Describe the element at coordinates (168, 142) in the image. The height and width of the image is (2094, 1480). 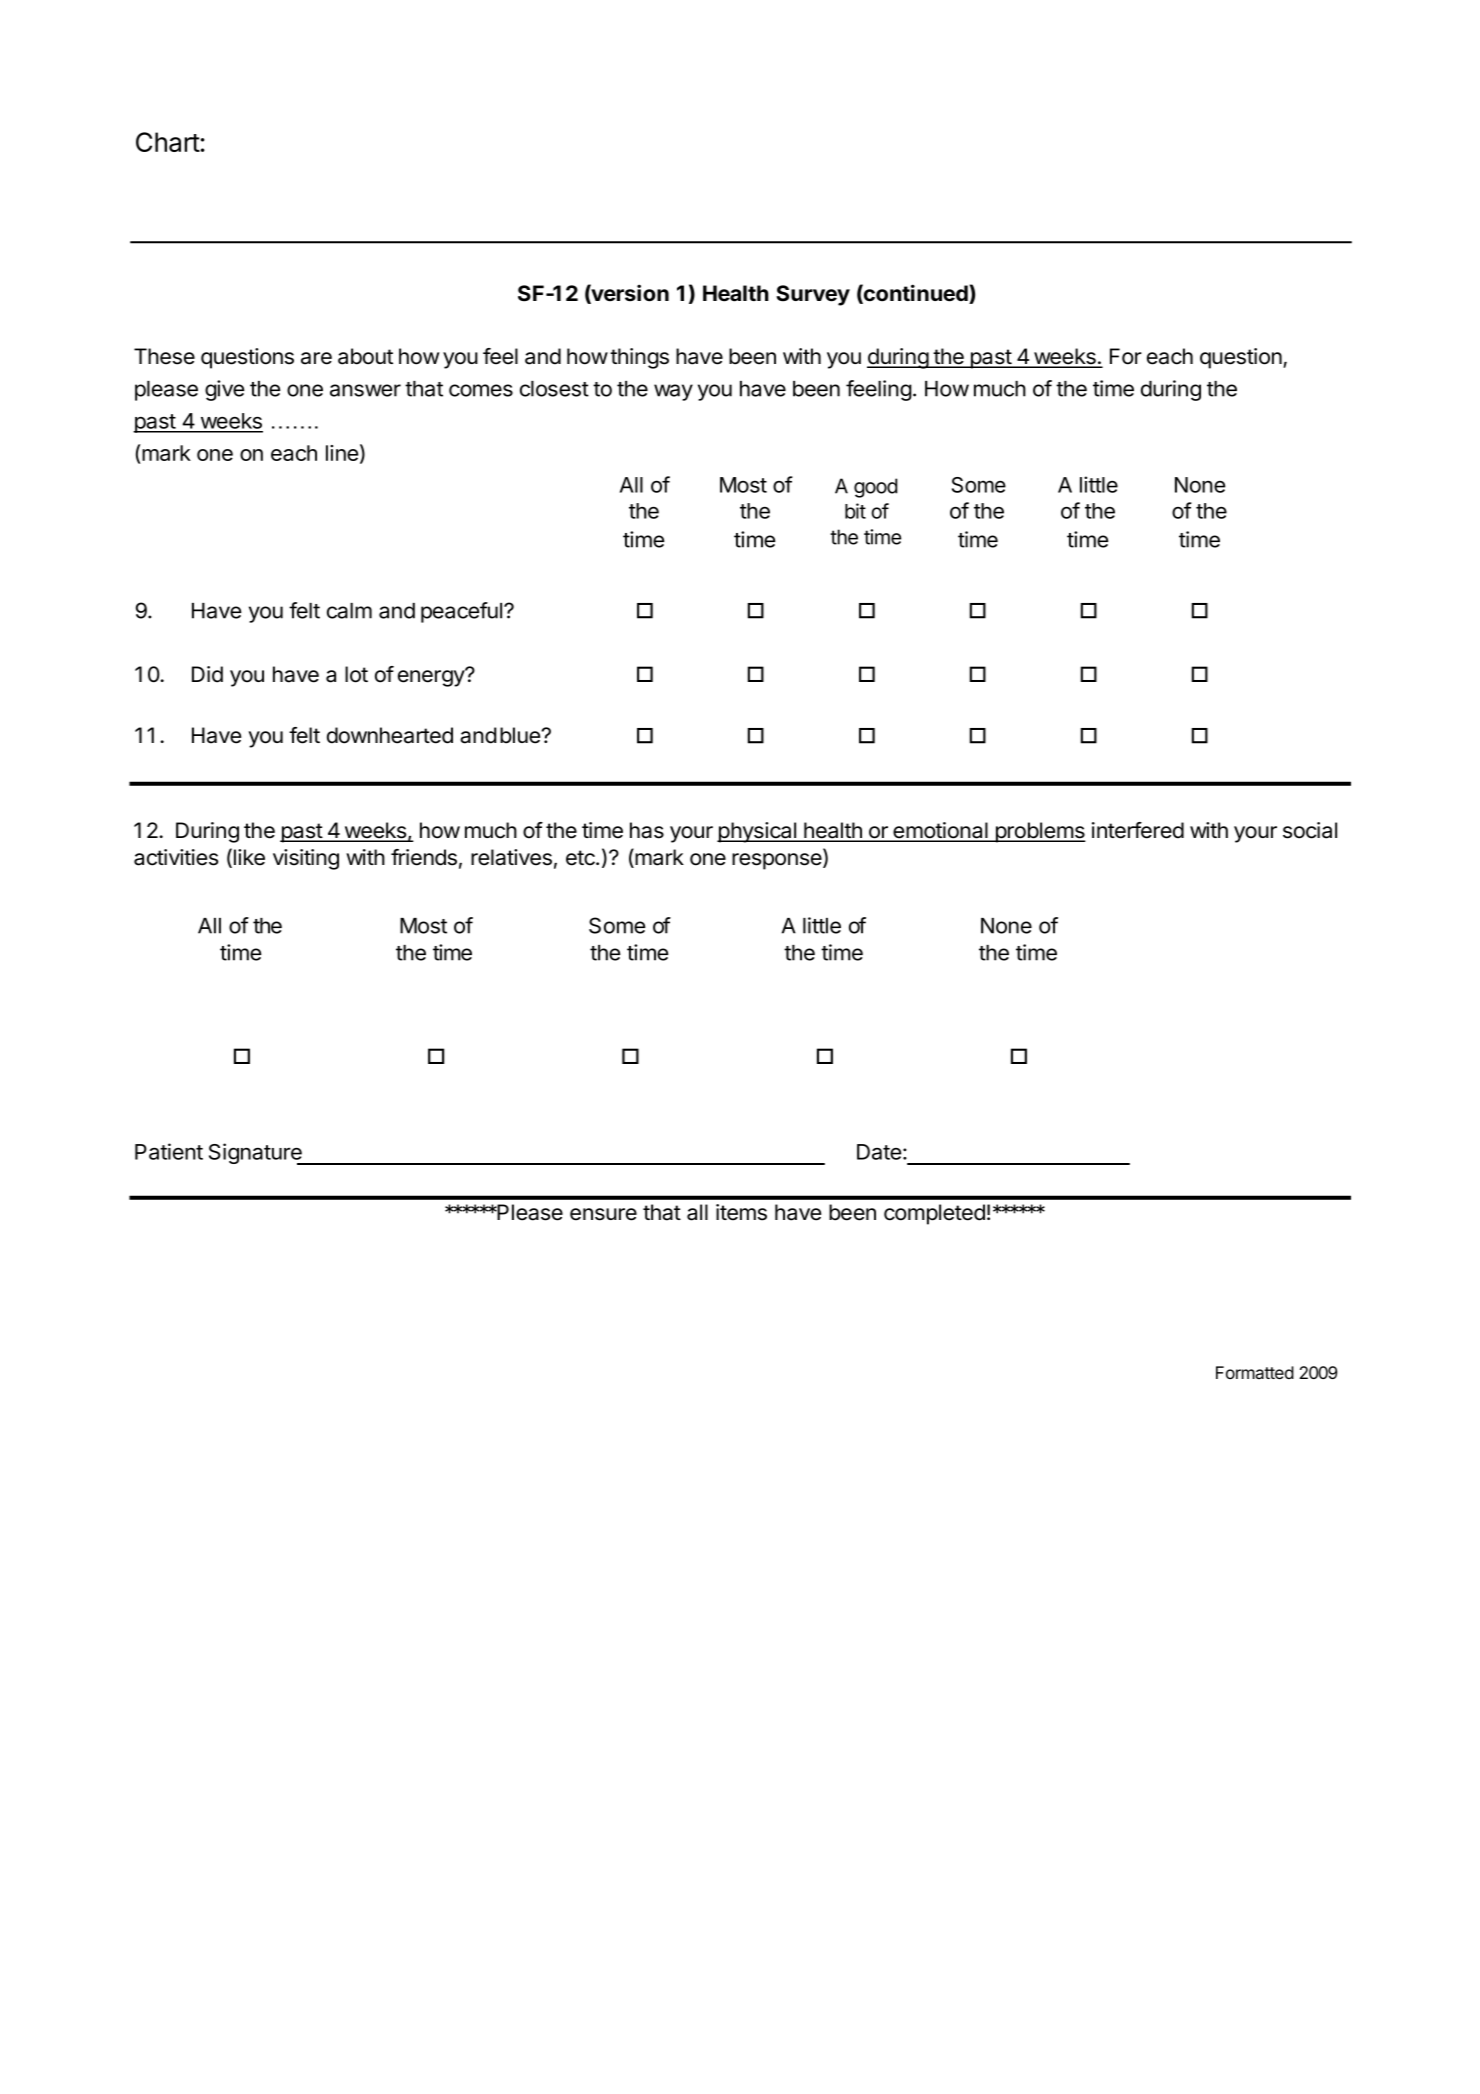
I see `Chart` at that location.
